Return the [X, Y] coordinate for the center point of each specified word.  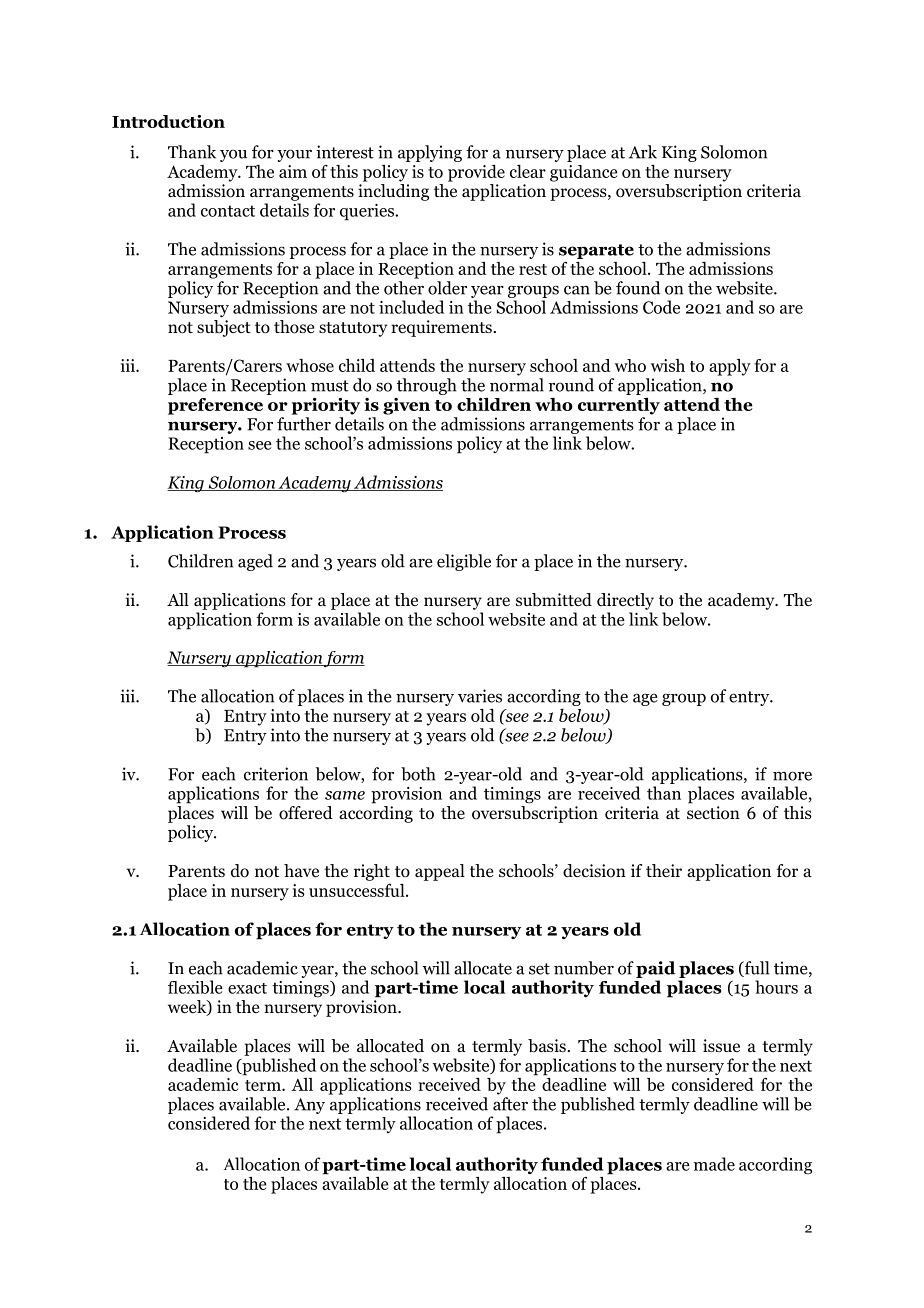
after [510, 1104]
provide [476, 173]
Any [309, 1106]
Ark [643, 152]
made [714, 1164]
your [294, 155]
